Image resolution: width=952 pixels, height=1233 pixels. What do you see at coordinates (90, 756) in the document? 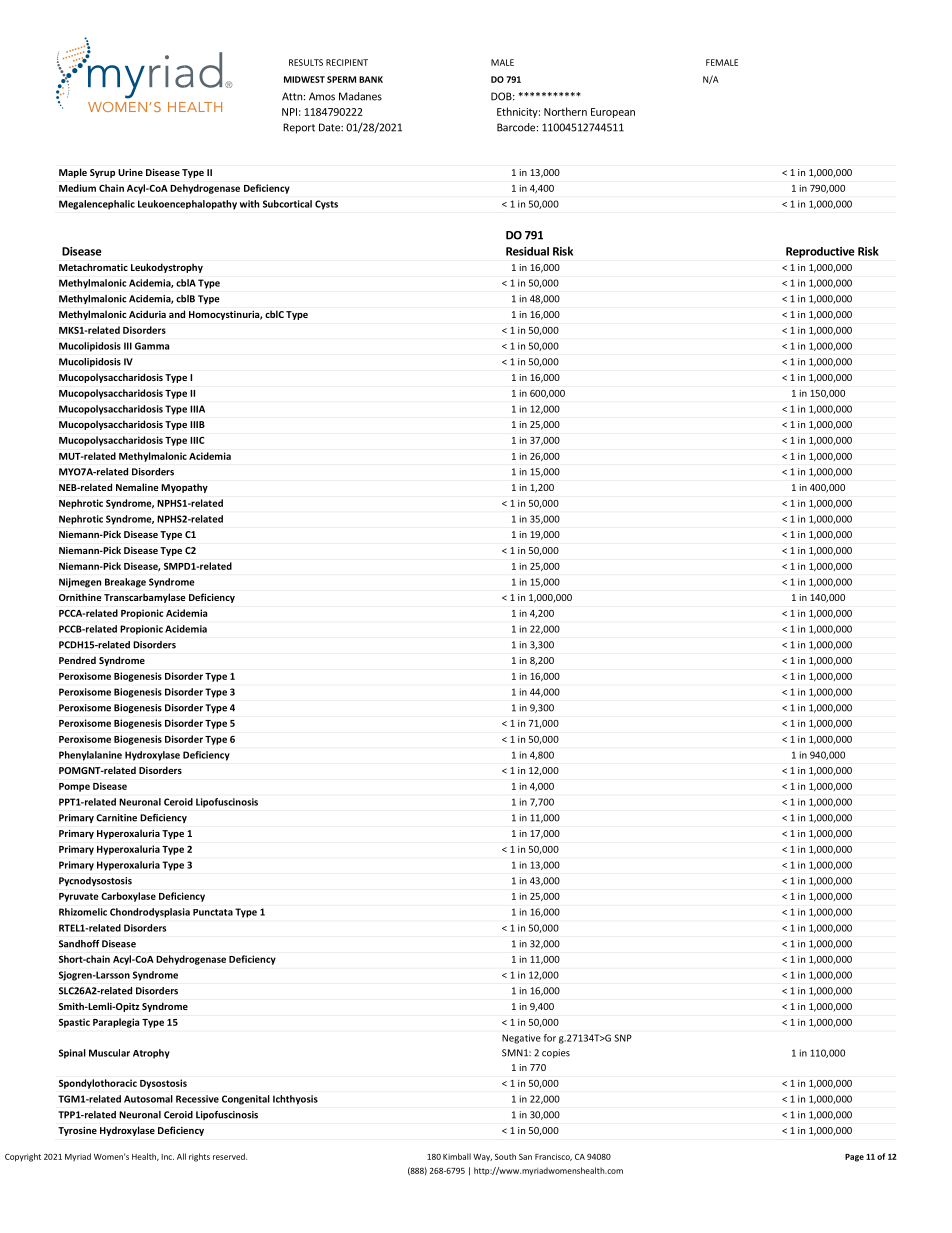
I see `Phenylalanine` at bounding box center [90, 756].
